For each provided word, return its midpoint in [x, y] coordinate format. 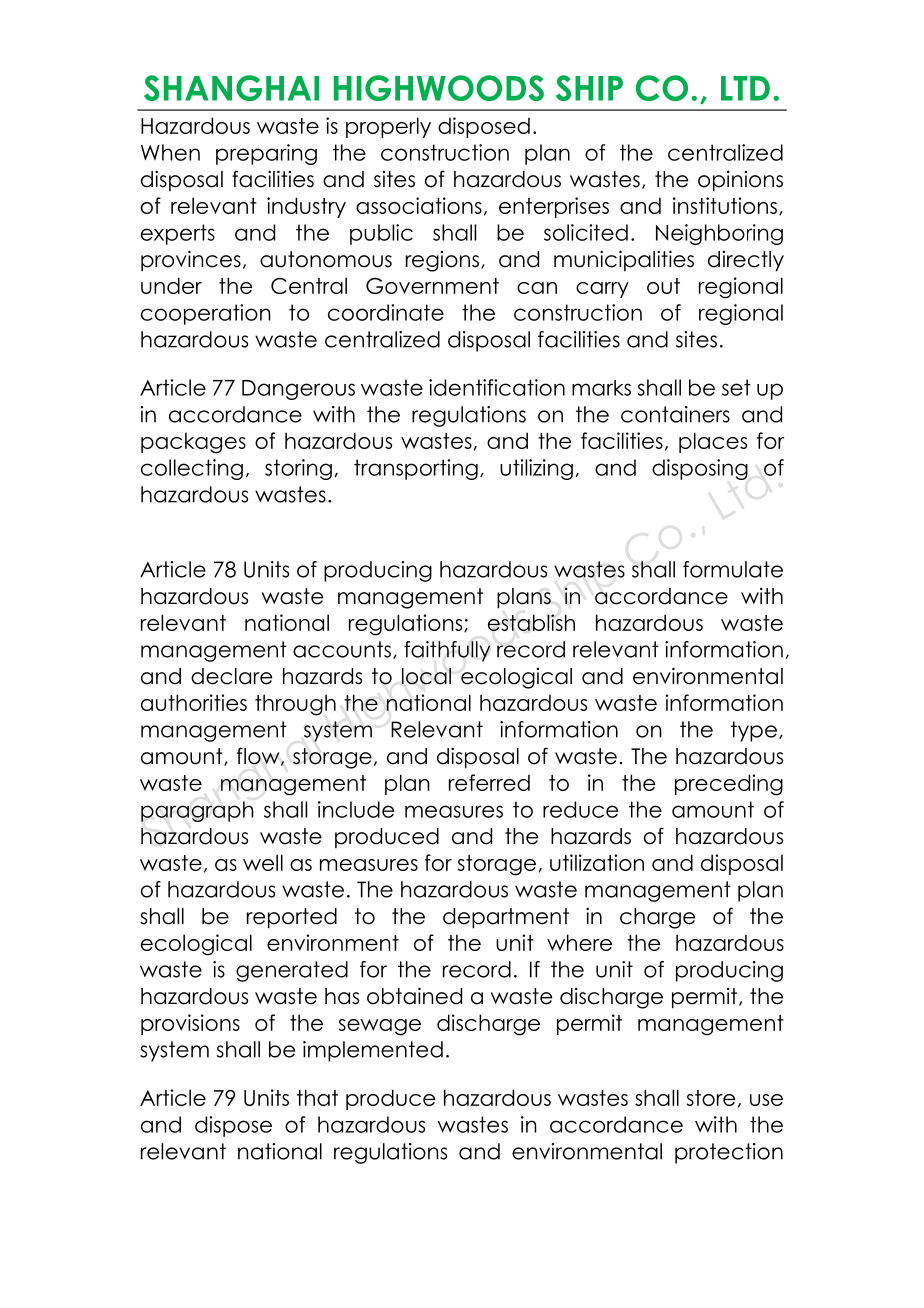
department [506, 918]
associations [419, 205]
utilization [597, 862]
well [263, 862]
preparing [266, 154]
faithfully [447, 651]
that [317, 1097]
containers [675, 414]
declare [231, 676]
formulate [733, 569]
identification [497, 387]
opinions [740, 181]
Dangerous [298, 390]
